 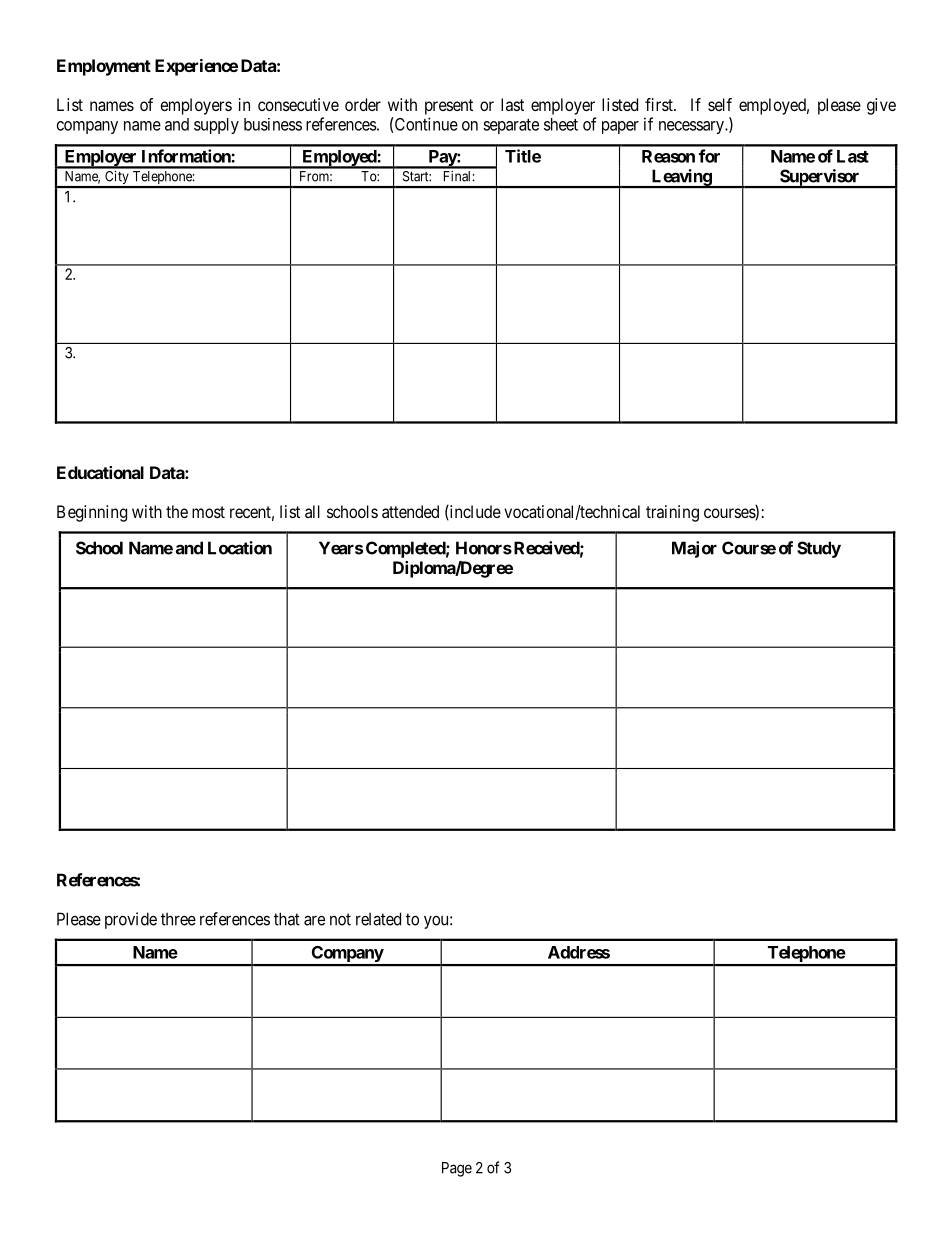 What do you see at coordinates (240, 548) in the screenshot?
I see `Location` at bounding box center [240, 548].
